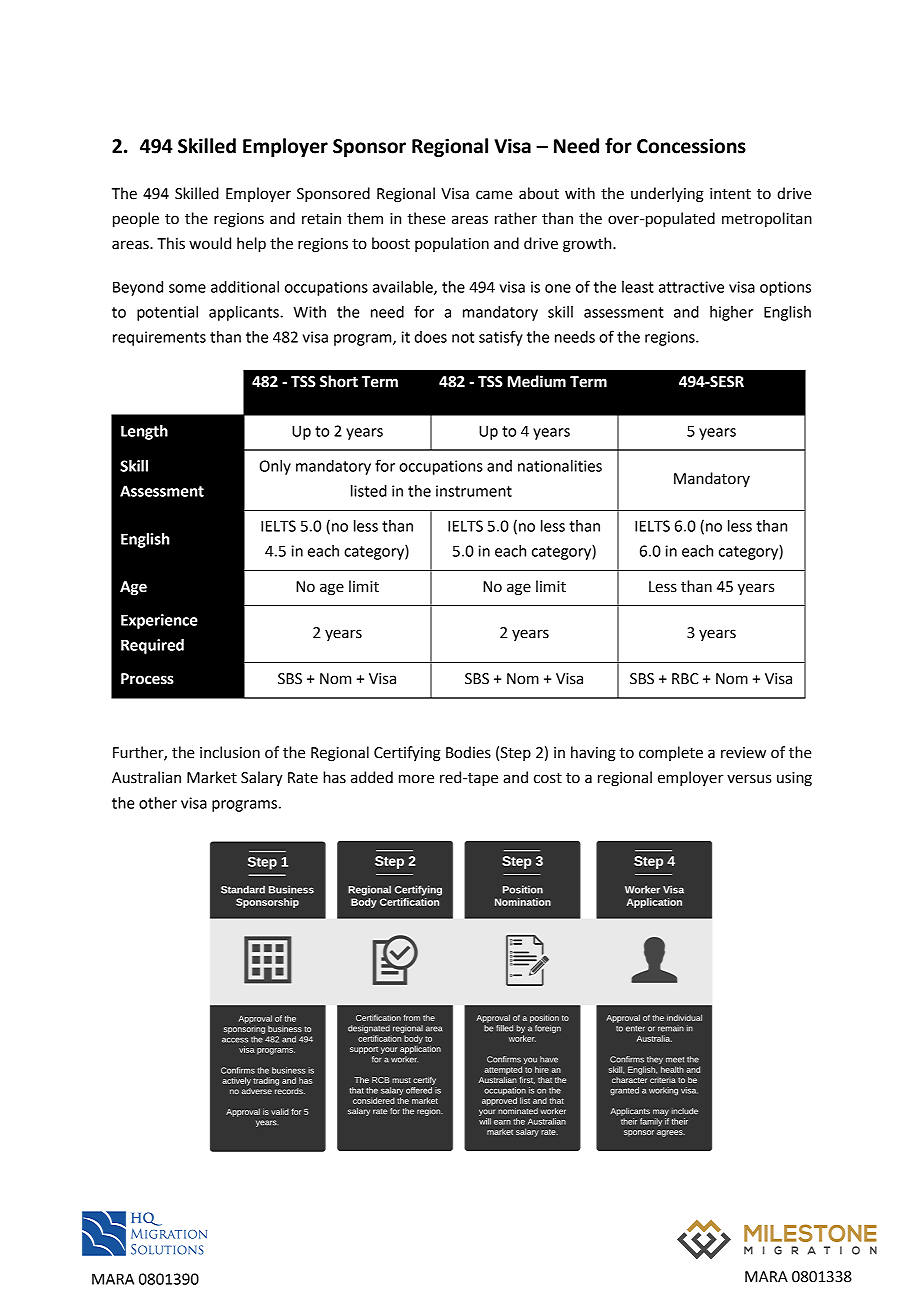  What do you see at coordinates (136, 220) in the page?
I see `people` at bounding box center [136, 220].
